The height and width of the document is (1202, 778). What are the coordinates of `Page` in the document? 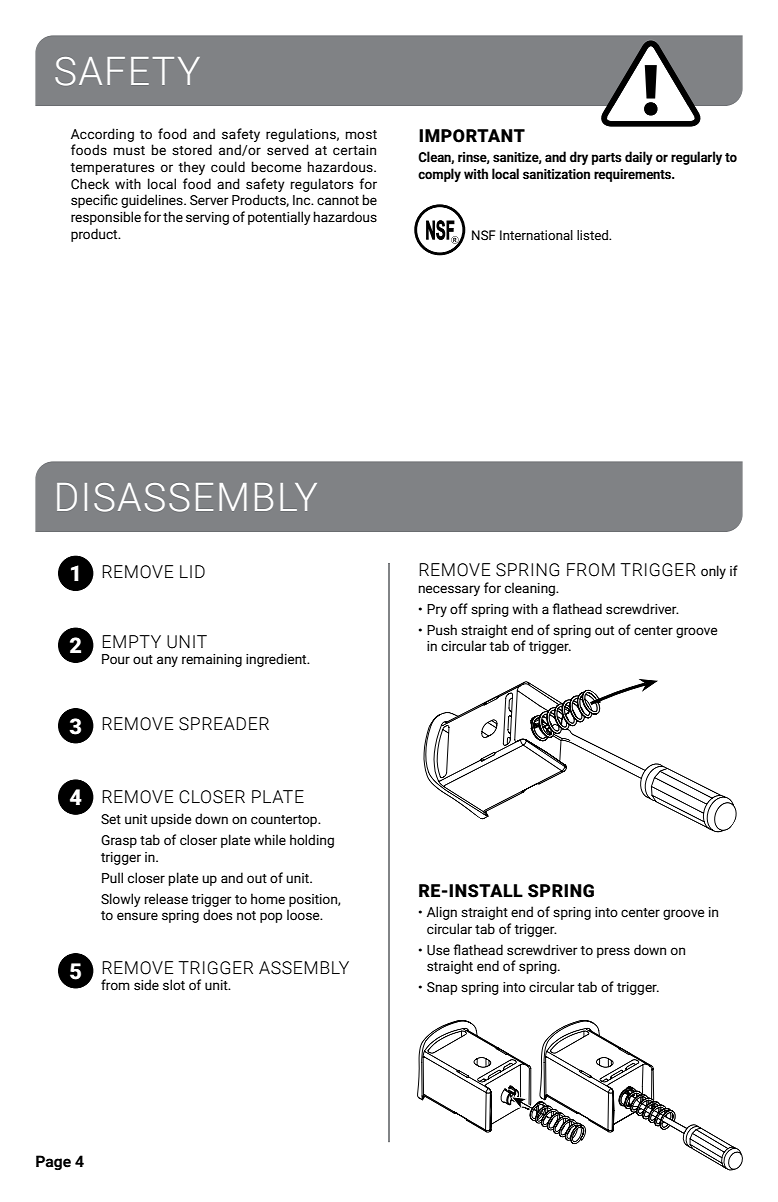 It's located at (53, 1162).
